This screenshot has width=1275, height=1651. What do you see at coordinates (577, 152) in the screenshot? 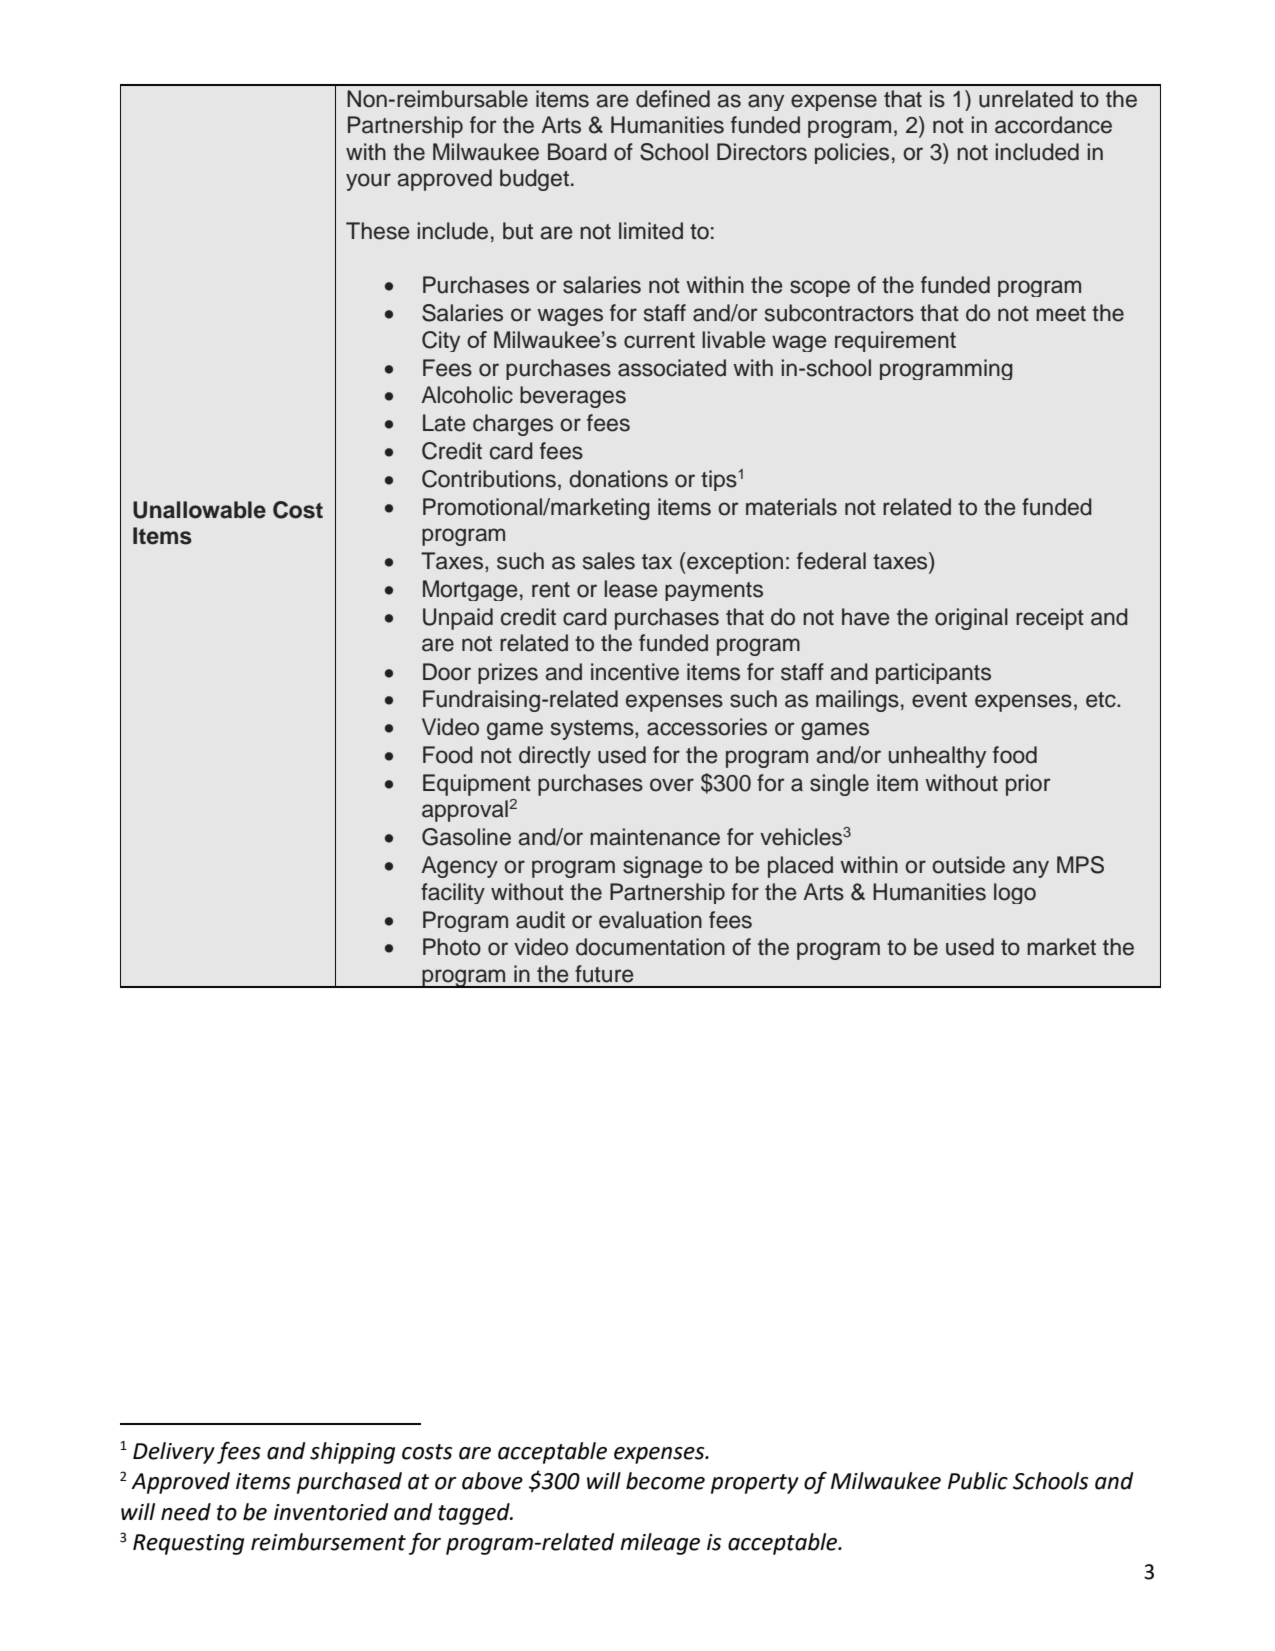
I see `Board` at bounding box center [577, 152].
